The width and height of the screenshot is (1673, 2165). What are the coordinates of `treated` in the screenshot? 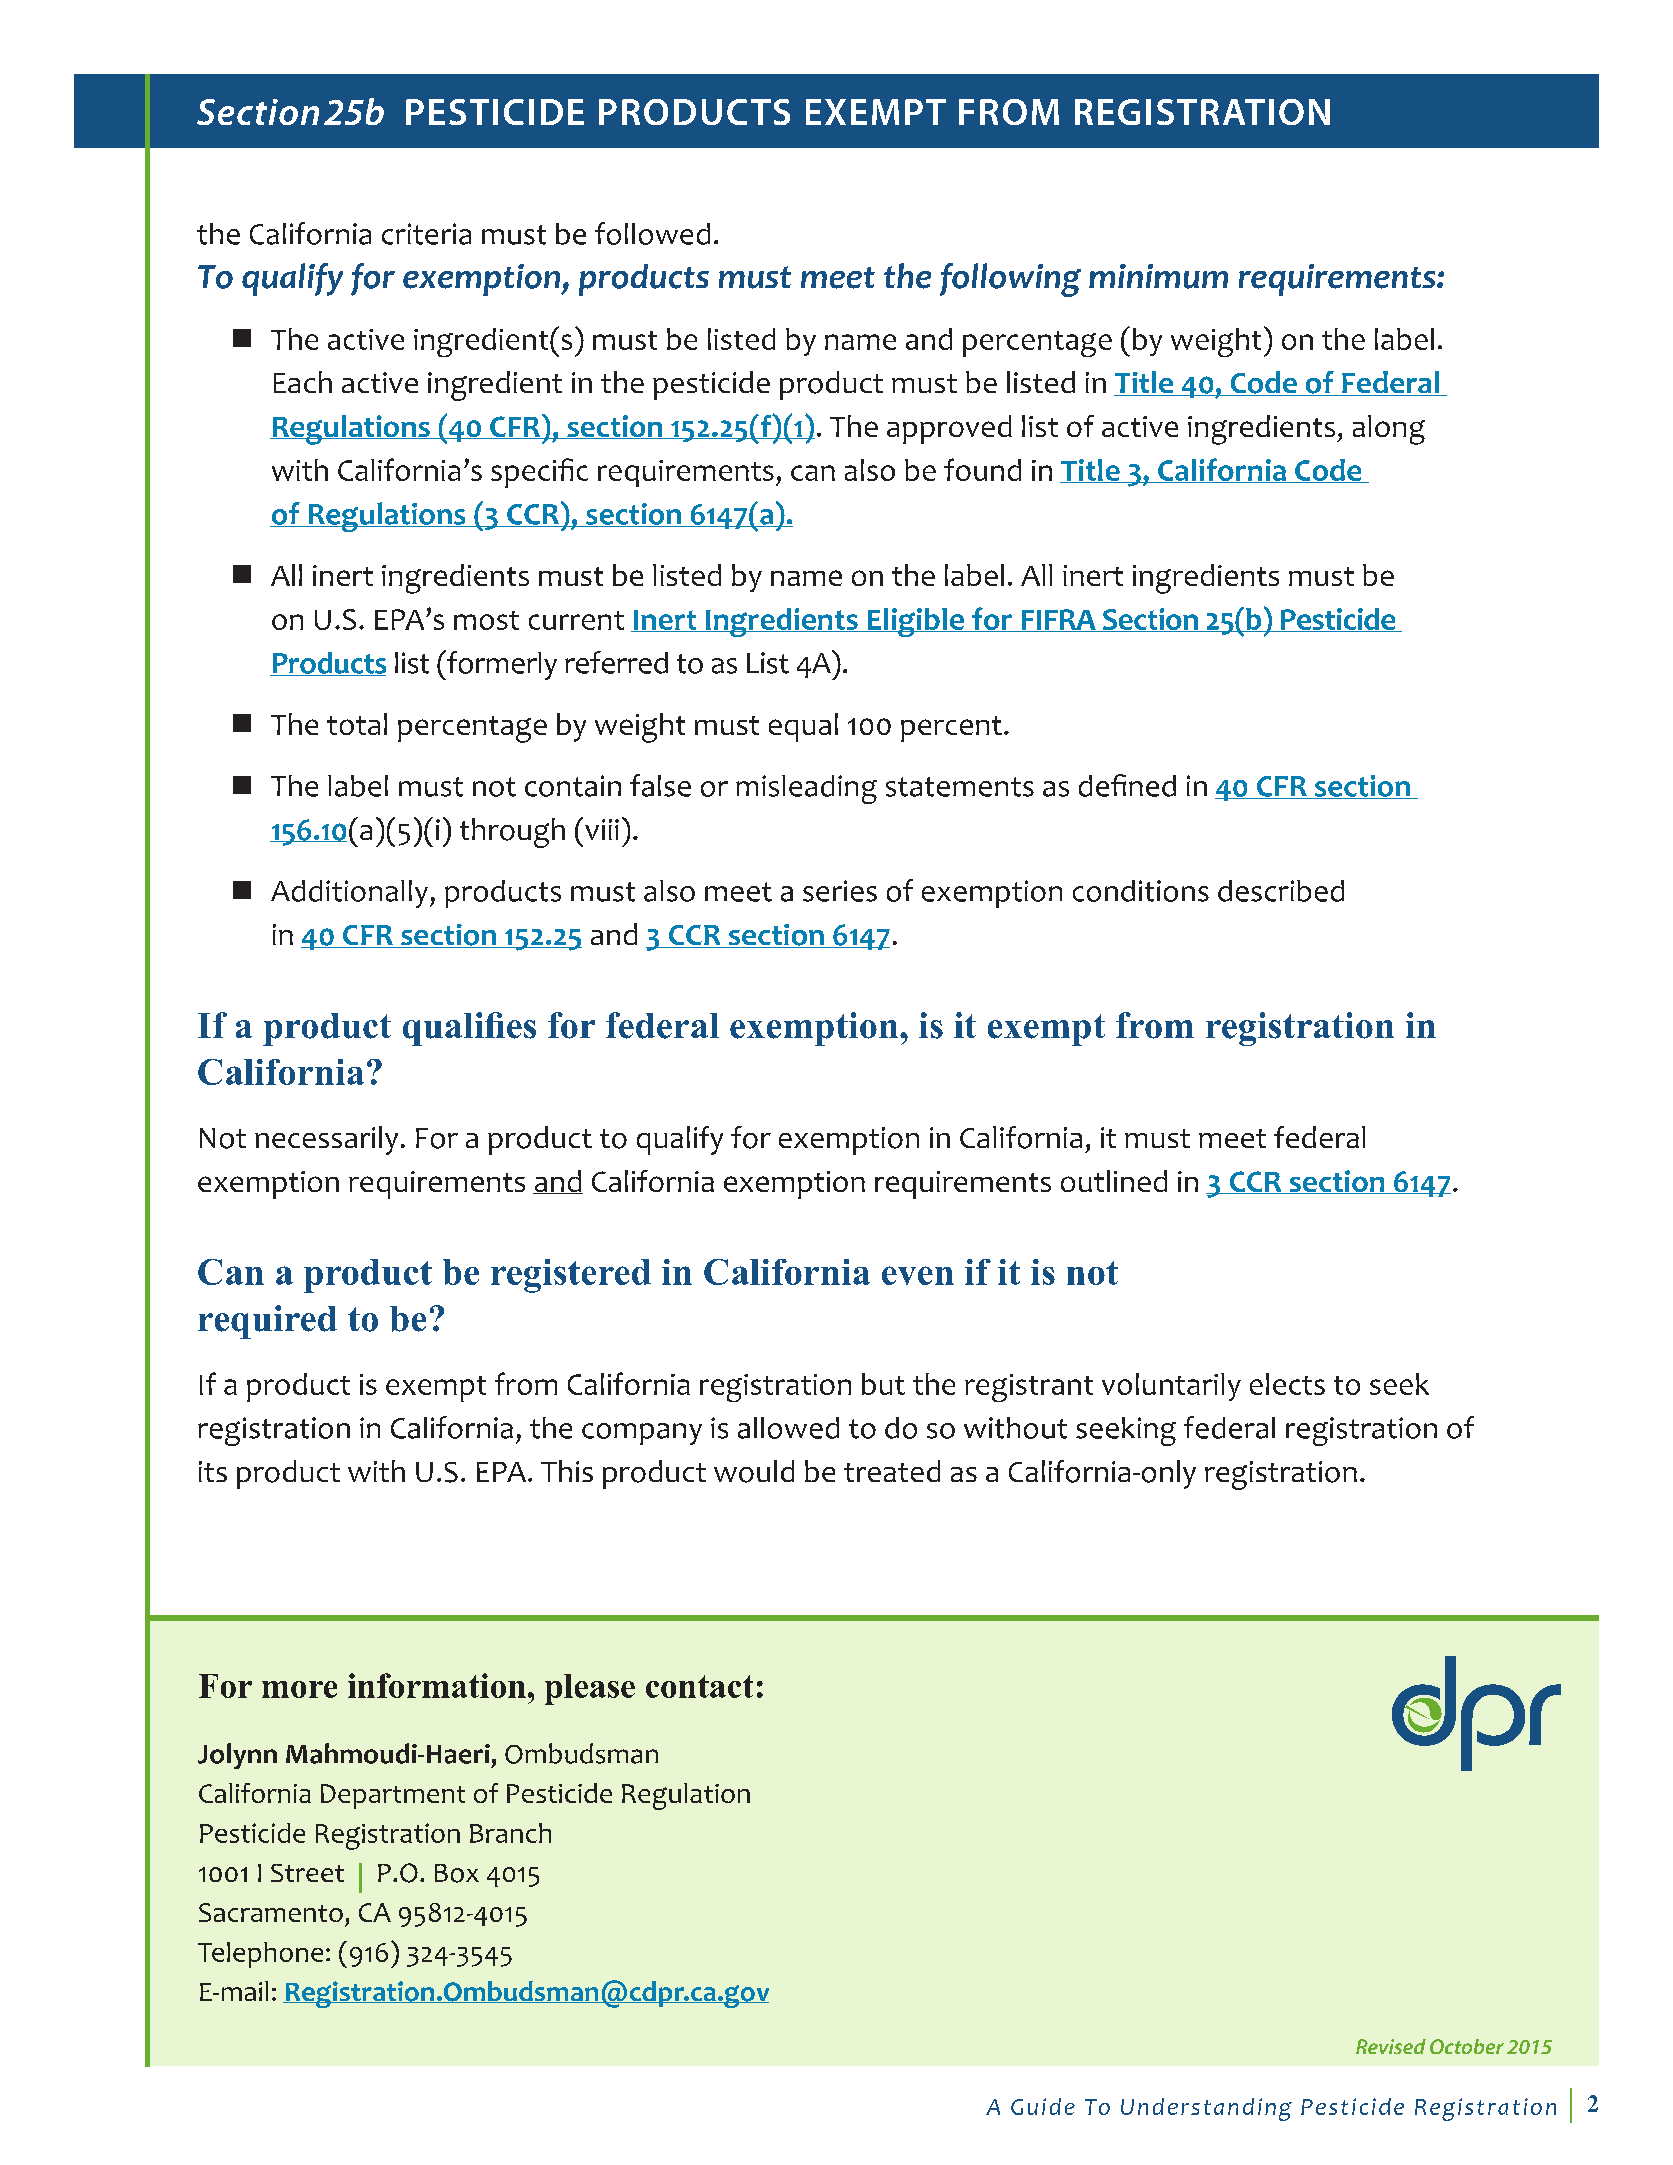 It's located at (892, 1471).
